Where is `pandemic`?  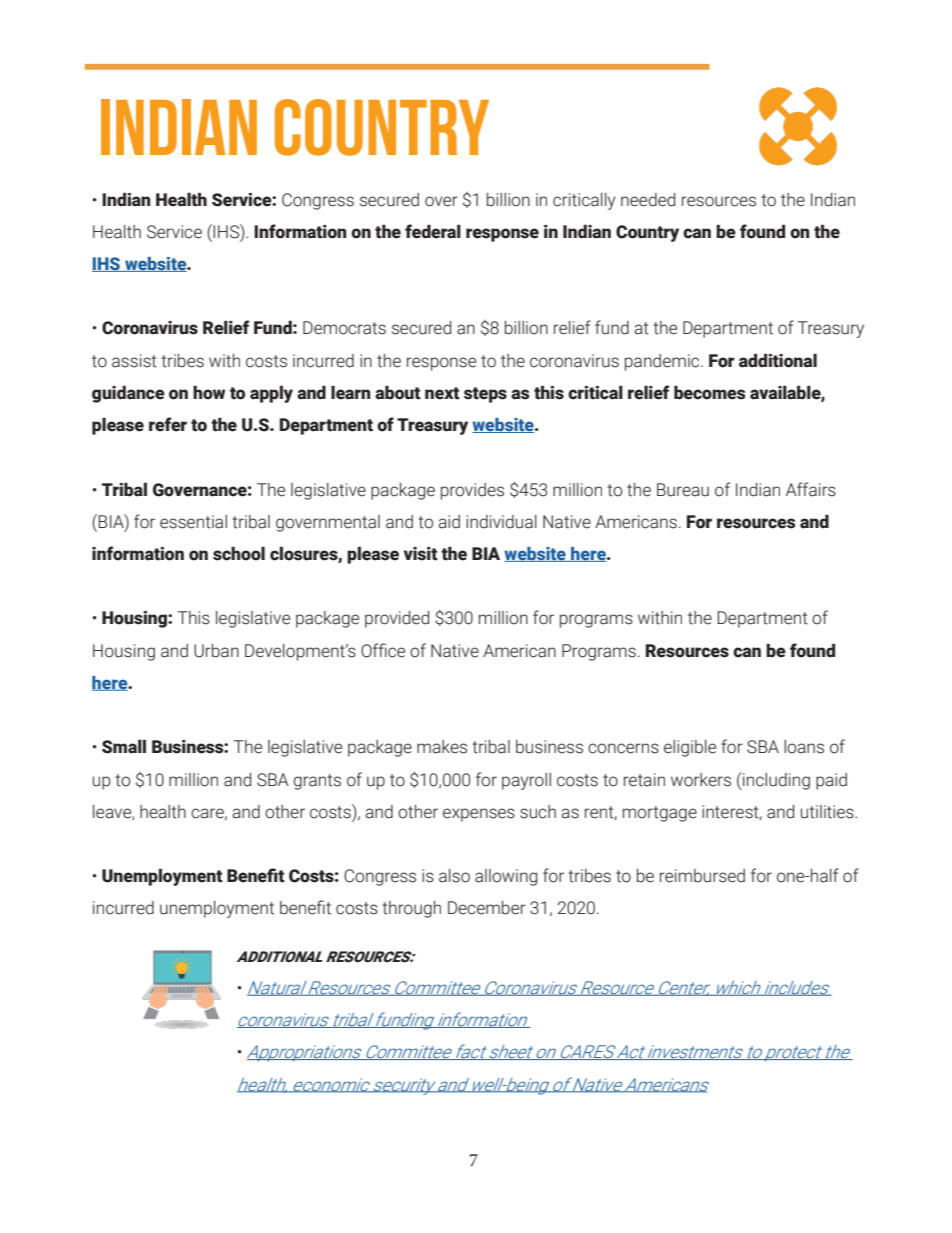
pandemic is located at coordinates (663, 362).
